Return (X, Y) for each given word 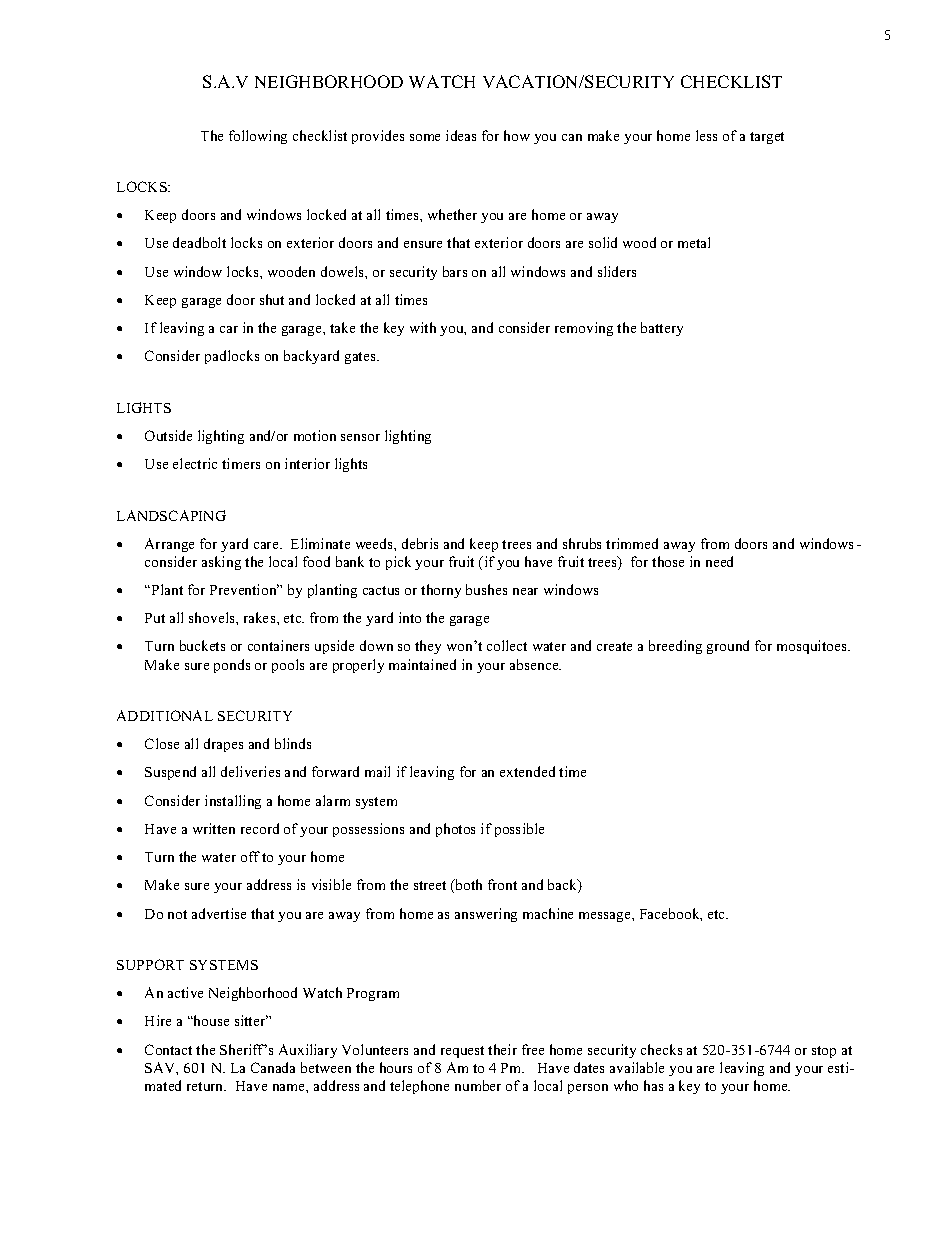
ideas (461, 135)
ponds (232, 666)
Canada (273, 1067)
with (423, 327)
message (606, 917)
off (250, 856)
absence (535, 664)
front (502, 884)
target (767, 138)
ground (728, 647)
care (267, 545)
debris (420, 543)
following (258, 137)
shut (272, 299)
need (719, 561)
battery (662, 329)
